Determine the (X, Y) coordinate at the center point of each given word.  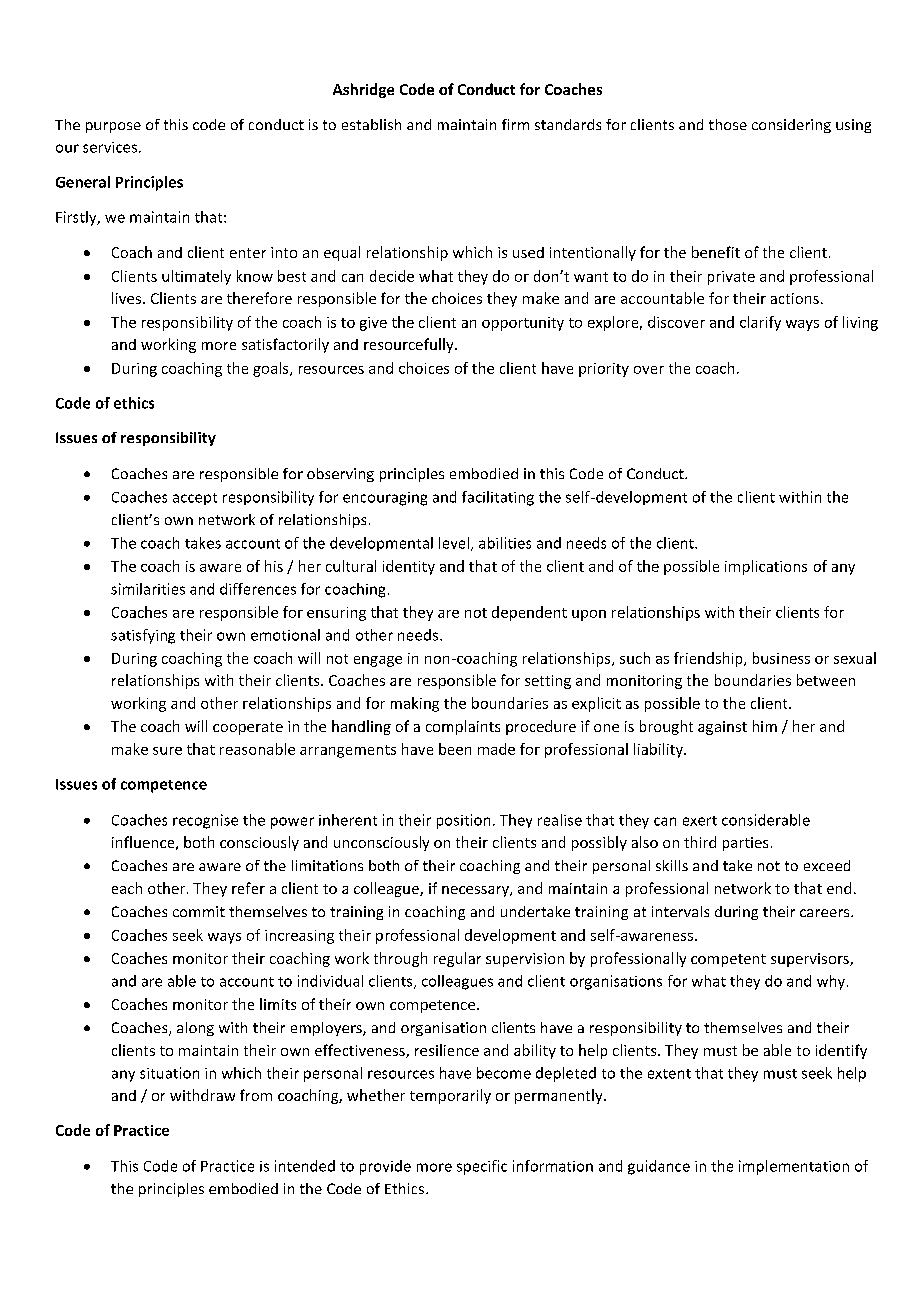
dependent (529, 613)
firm (515, 124)
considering (791, 126)
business (781, 658)
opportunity (523, 324)
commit (199, 911)
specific (482, 1167)
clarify (760, 323)
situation (169, 1073)
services (110, 147)
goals (272, 369)
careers (826, 913)
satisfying (143, 636)
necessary (476, 891)
